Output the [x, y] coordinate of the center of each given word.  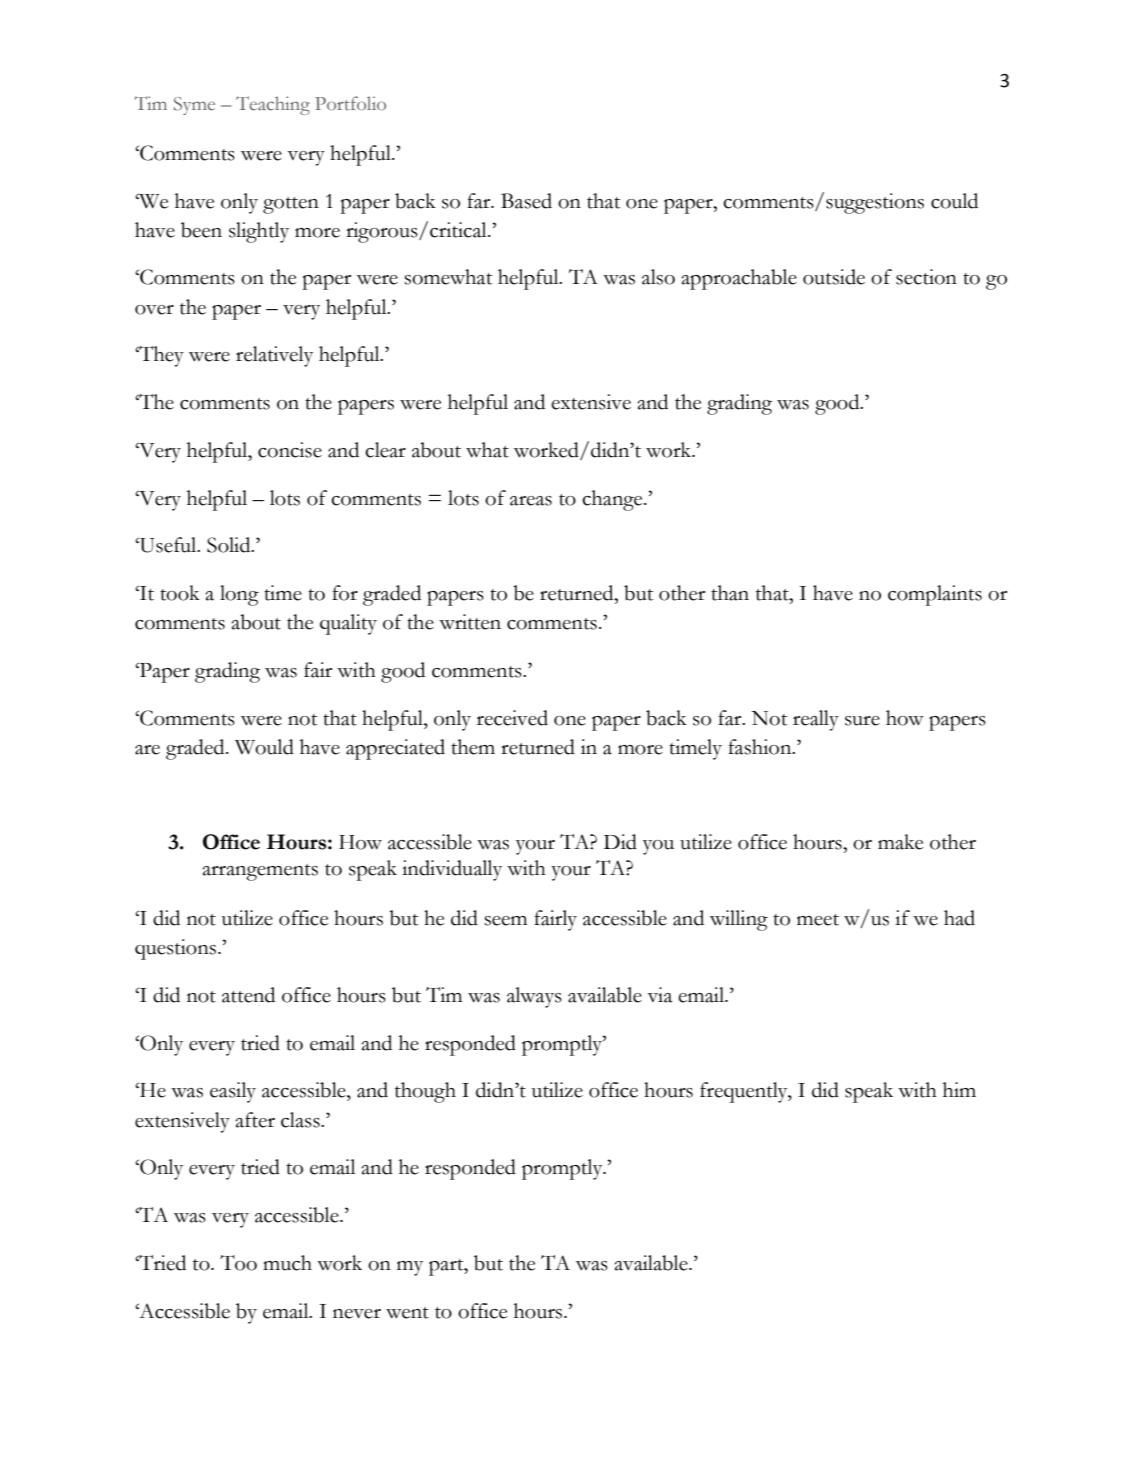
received [512, 718]
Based [526, 201]
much [287, 1263]
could [954, 201]
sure [862, 721]
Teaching [273, 105]
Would [264, 747]
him [959, 1089]
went [407, 1313]
